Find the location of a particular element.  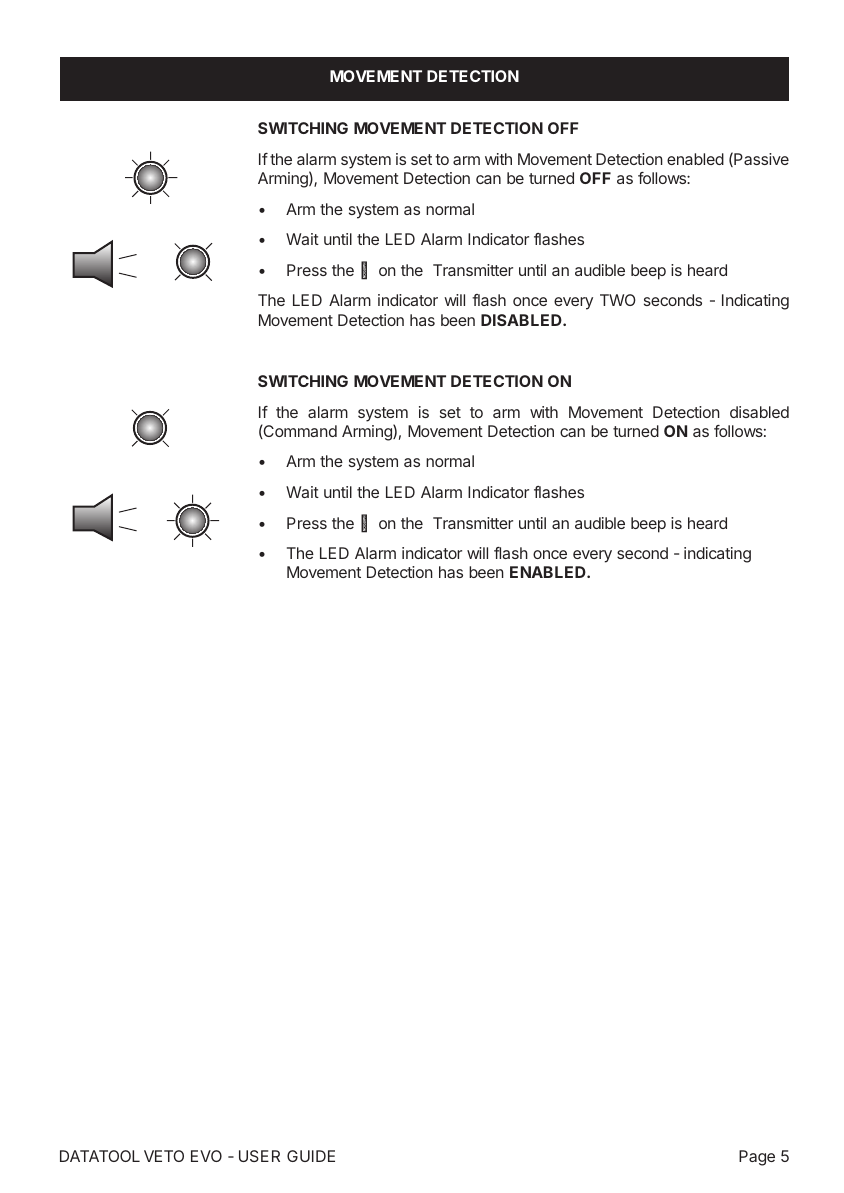

EVO is located at coordinates (206, 1156).
